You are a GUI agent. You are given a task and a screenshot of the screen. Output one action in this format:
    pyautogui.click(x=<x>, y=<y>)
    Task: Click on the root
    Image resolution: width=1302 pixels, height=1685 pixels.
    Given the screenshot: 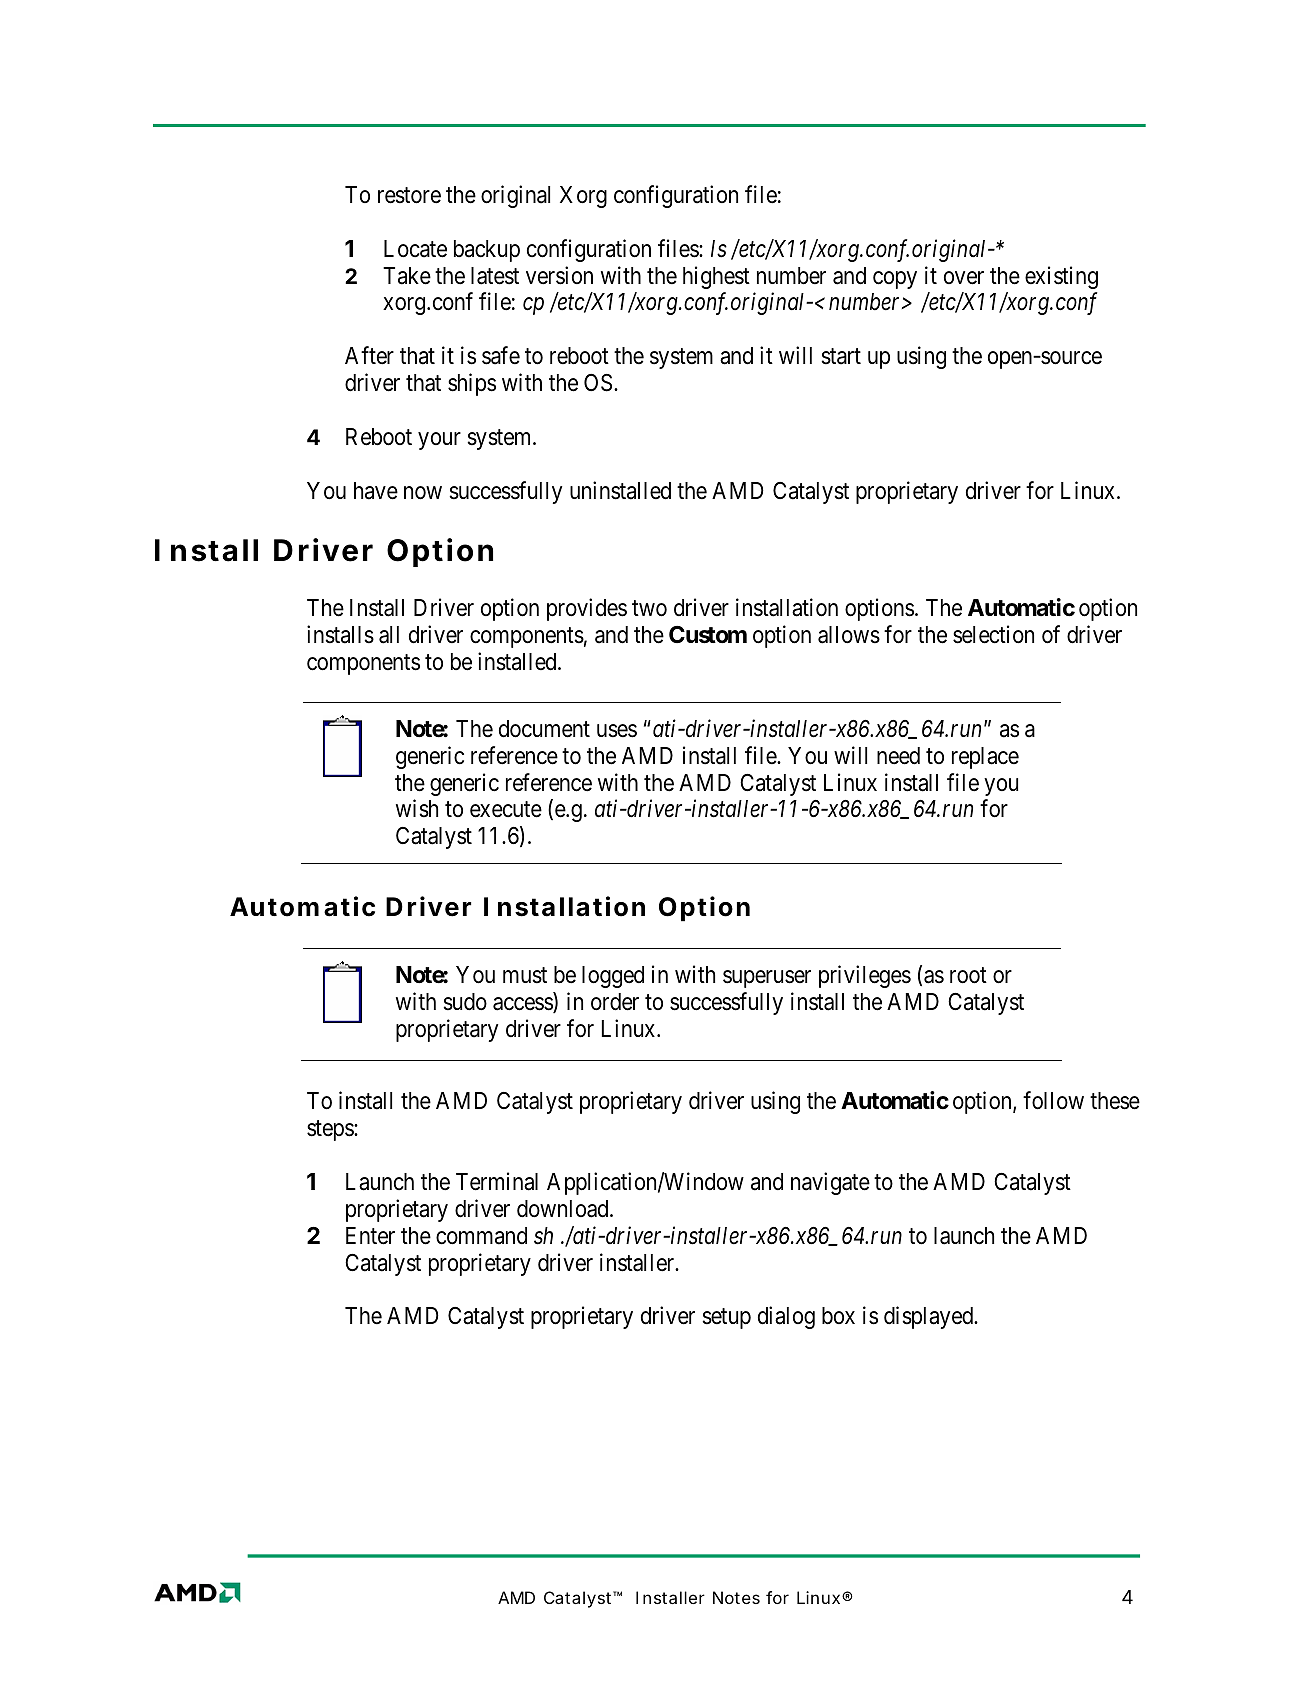 What is the action you would take?
    pyautogui.click(x=968, y=975)
